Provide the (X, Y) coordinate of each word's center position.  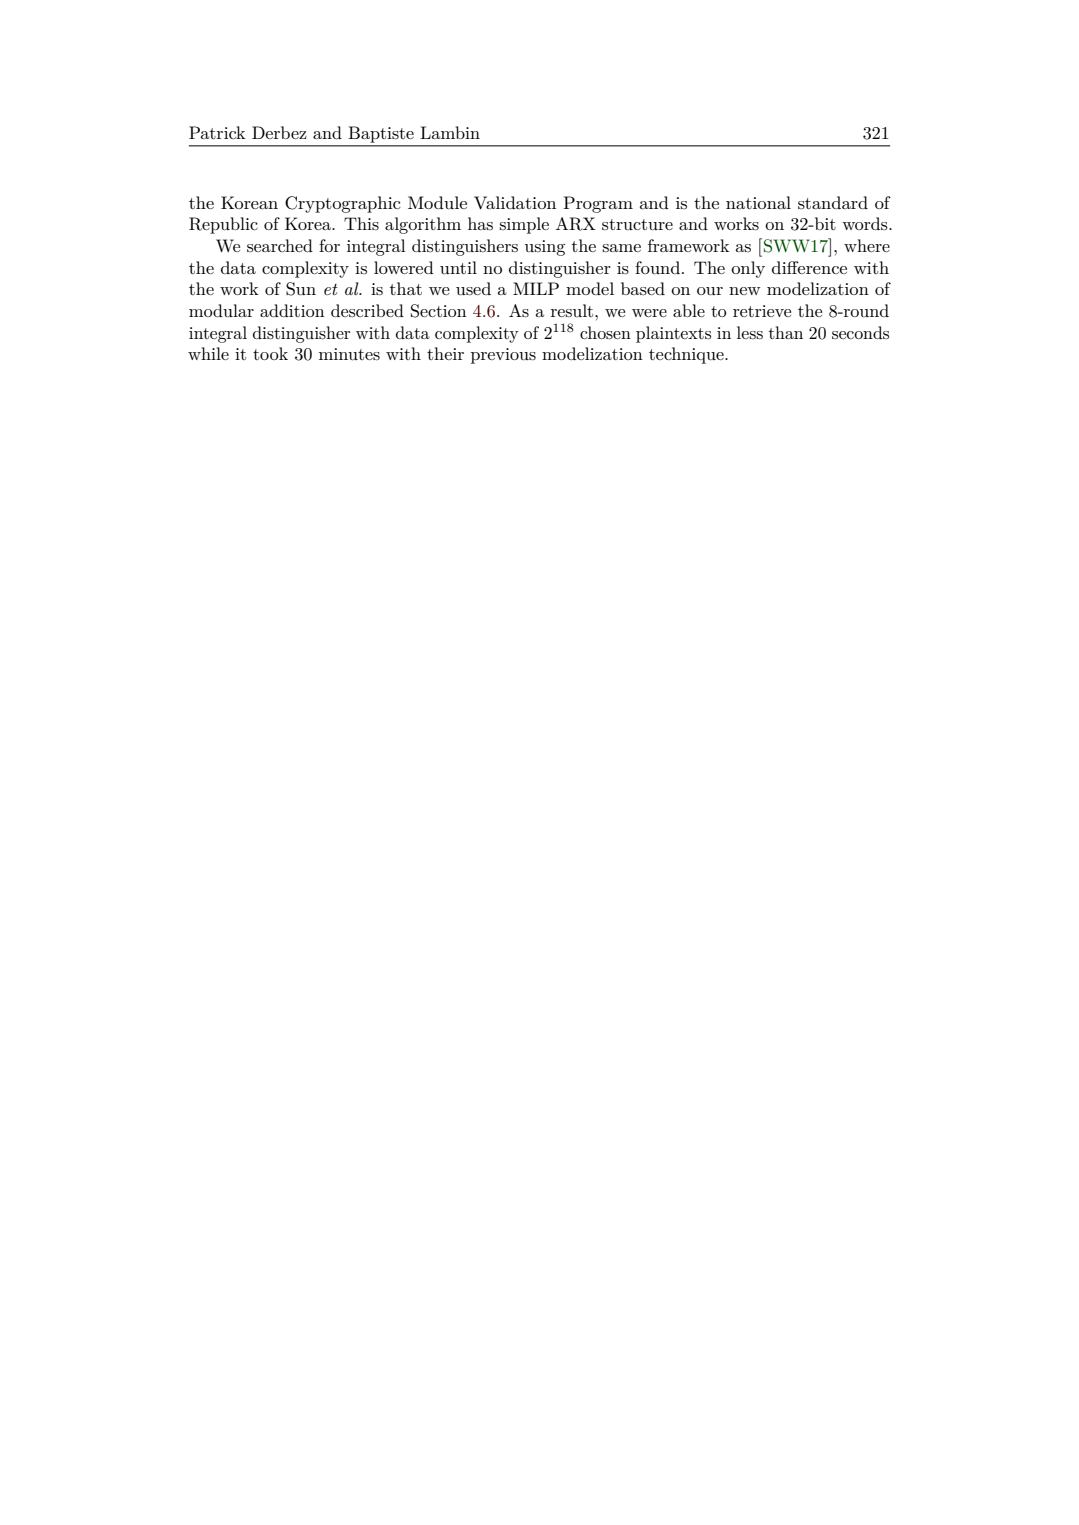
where (867, 245)
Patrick (217, 132)
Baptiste (381, 135)
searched (280, 246)
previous (503, 356)
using (545, 248)
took (270, 353)
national (758, 202)
